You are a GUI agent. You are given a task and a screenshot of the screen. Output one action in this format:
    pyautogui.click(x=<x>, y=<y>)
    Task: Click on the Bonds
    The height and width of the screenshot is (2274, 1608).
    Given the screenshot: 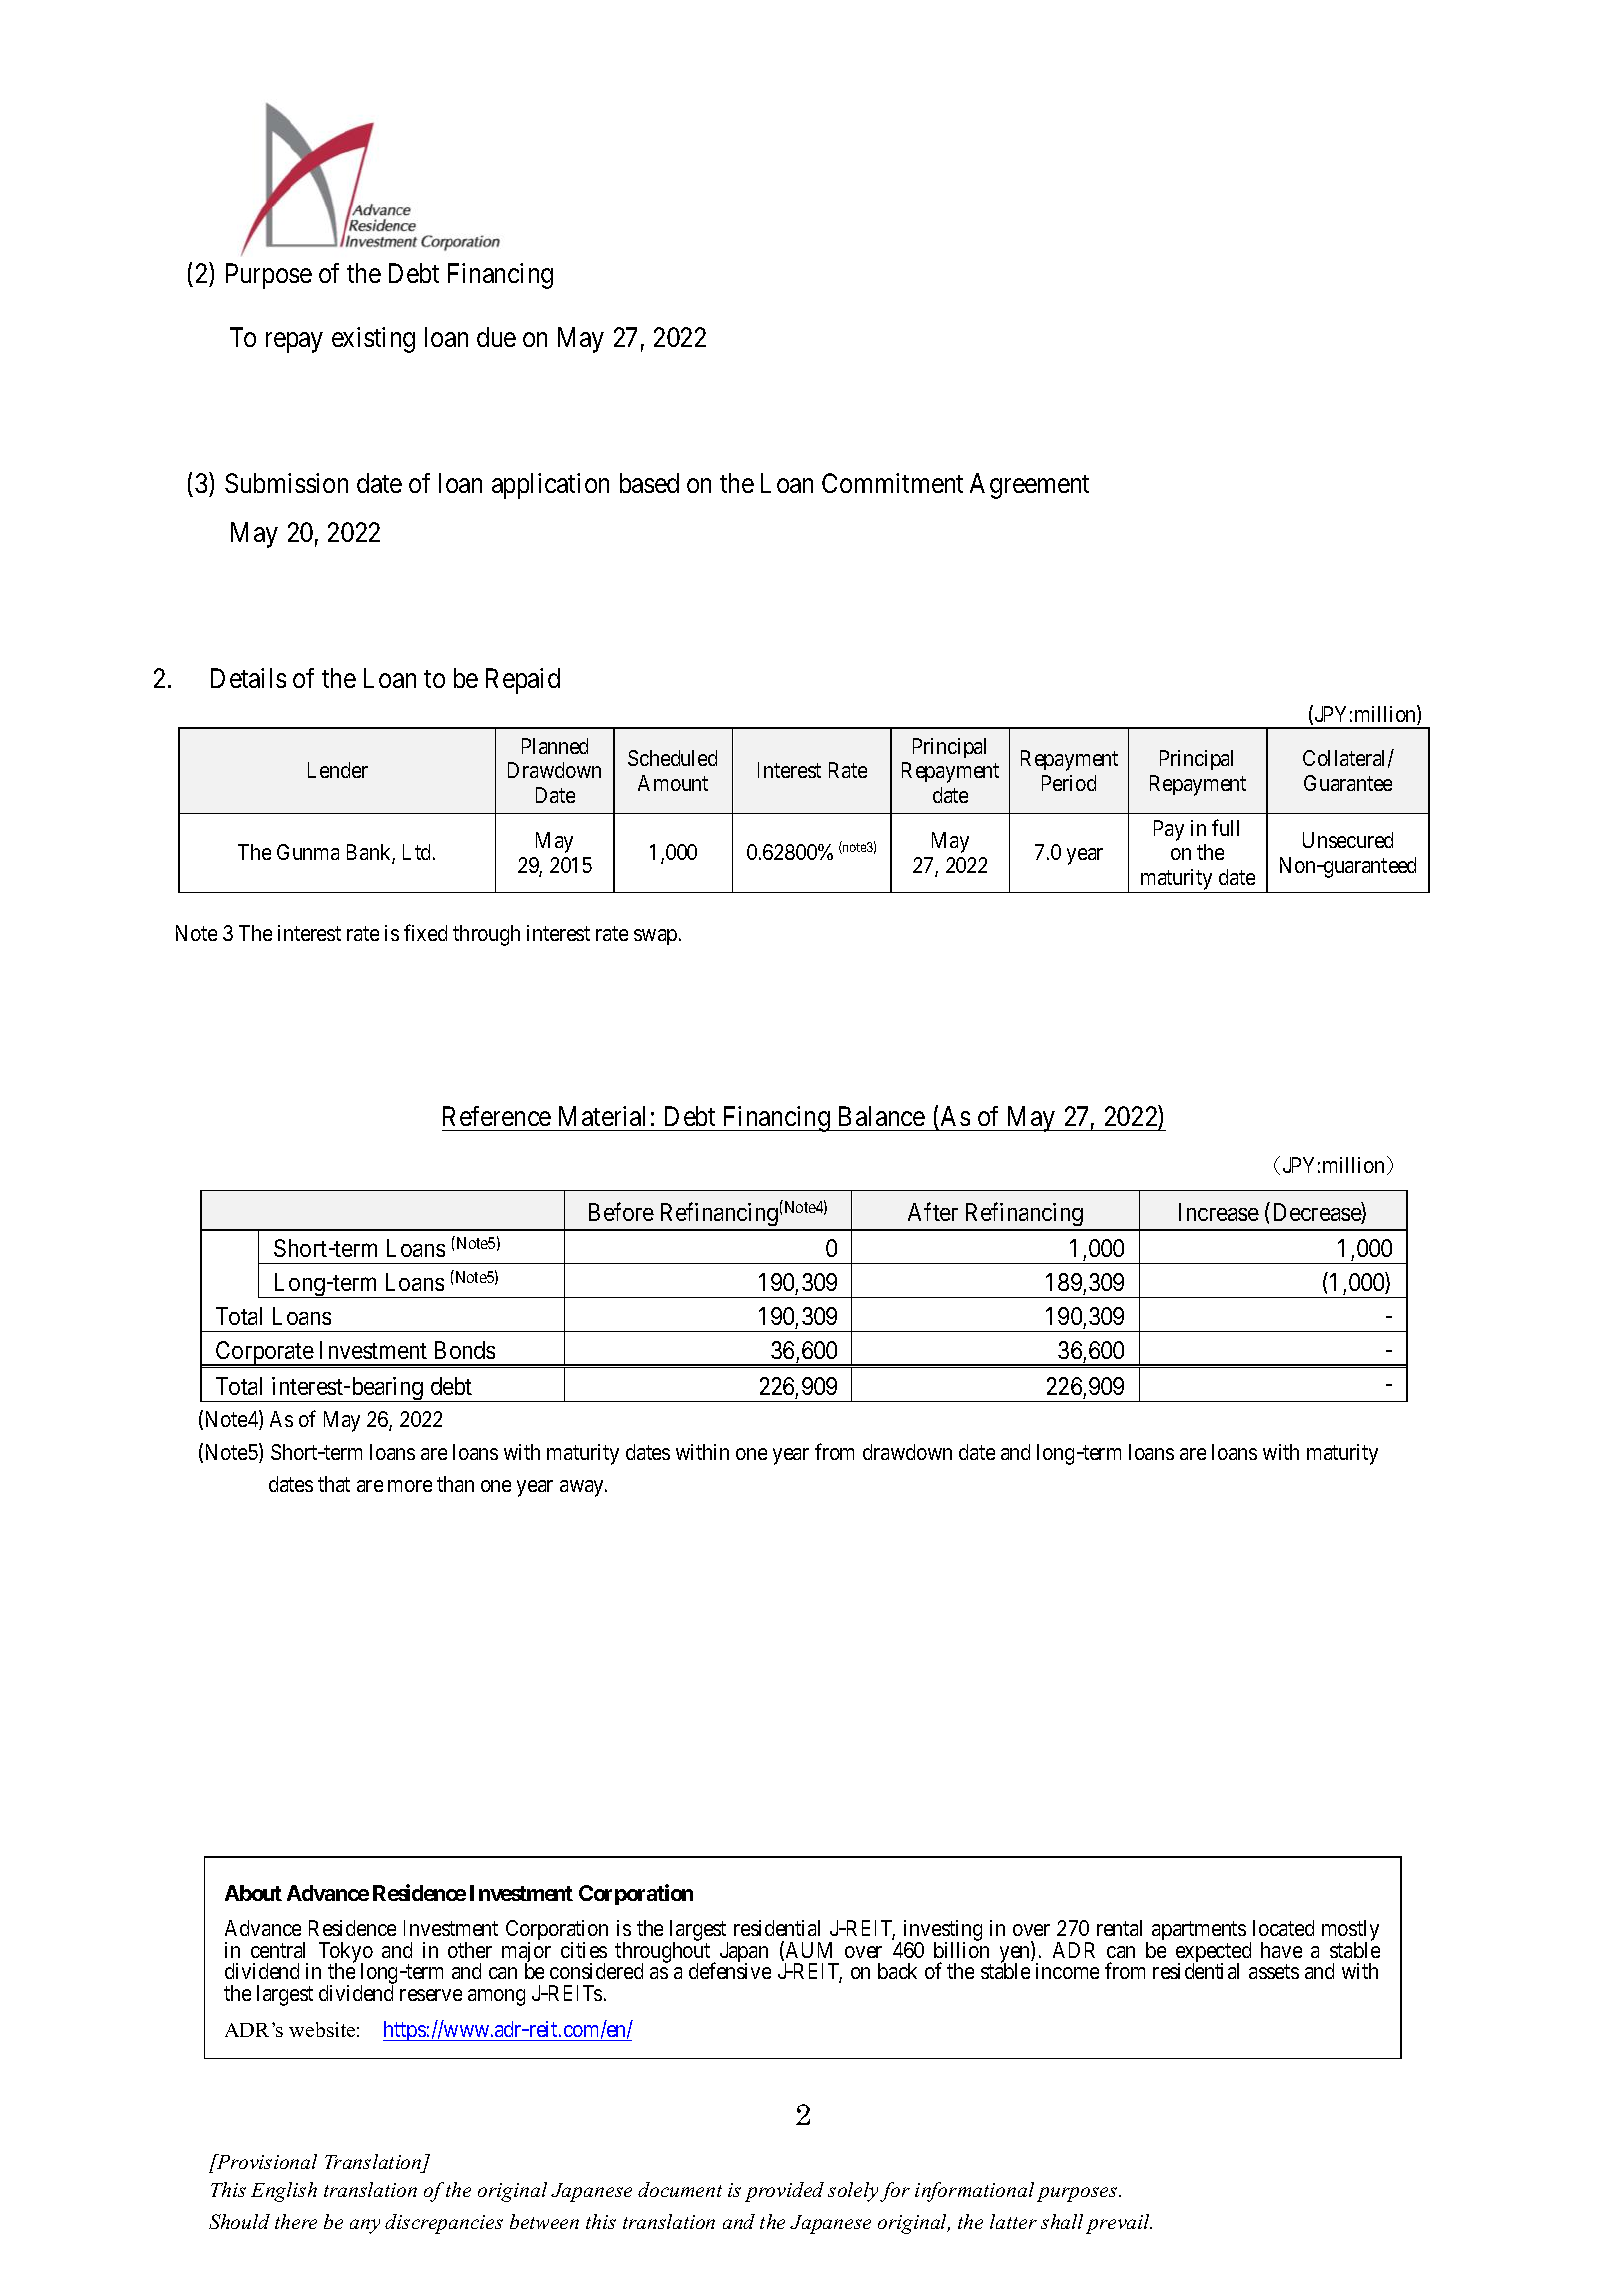 What is the action you would take?
    pyautogui.click(x=465, y=1350)
